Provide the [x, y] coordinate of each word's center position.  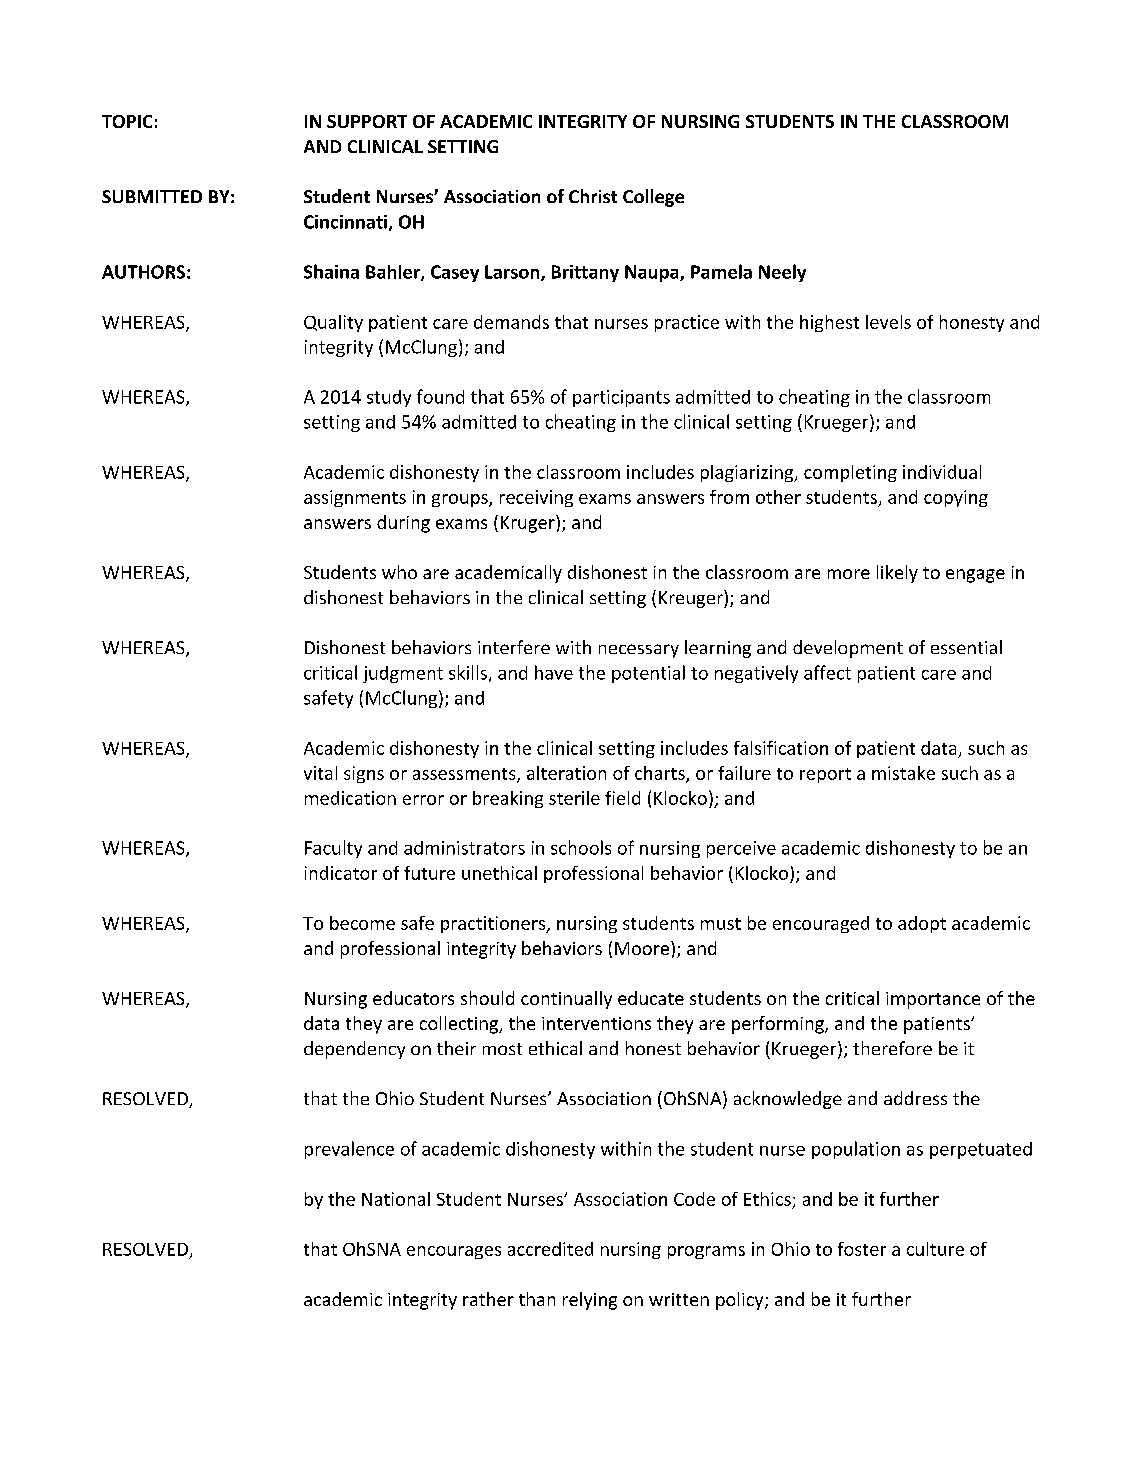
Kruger [529, 524]
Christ [593, 196]
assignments [355, 498]
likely [897, 574]
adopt [922, 924]
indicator [341, 873]
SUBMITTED [152, 196]
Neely [782, 273]
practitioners [494, 924]
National [396, 1199]
